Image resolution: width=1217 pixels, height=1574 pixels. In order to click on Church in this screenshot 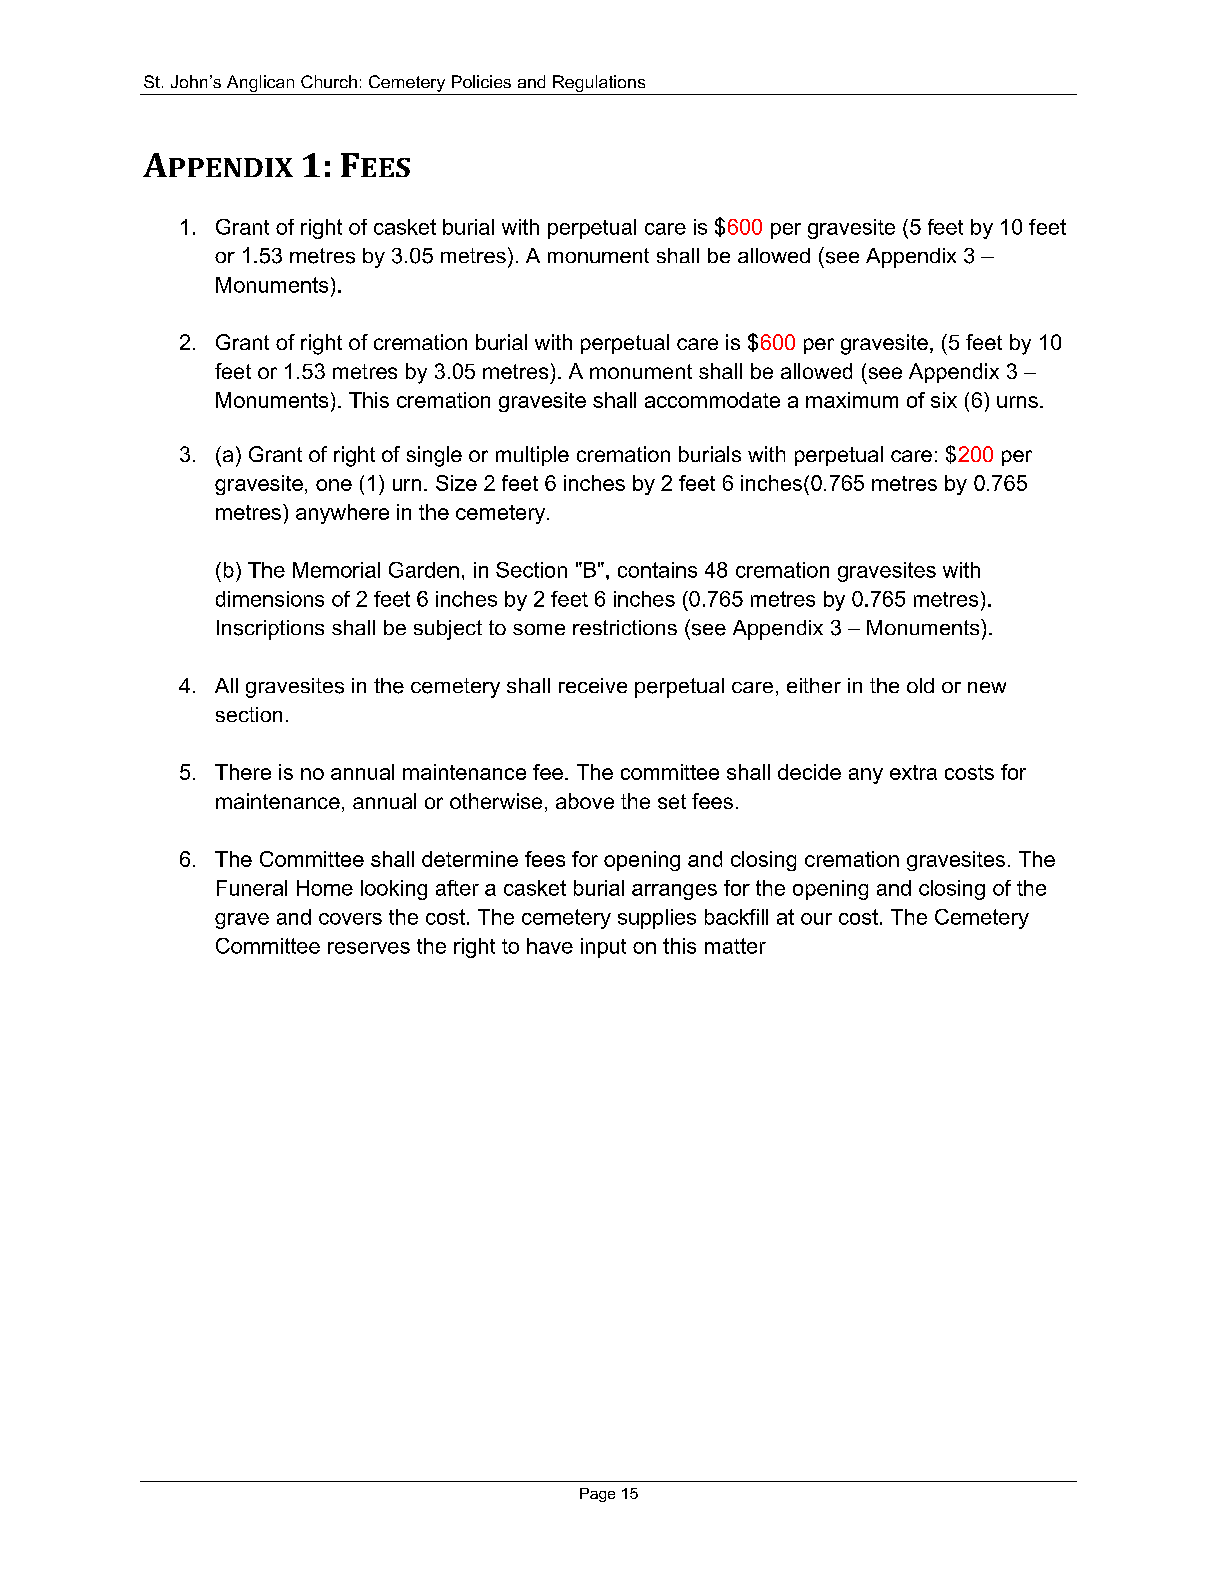, I will do `click(329, 81)`.
